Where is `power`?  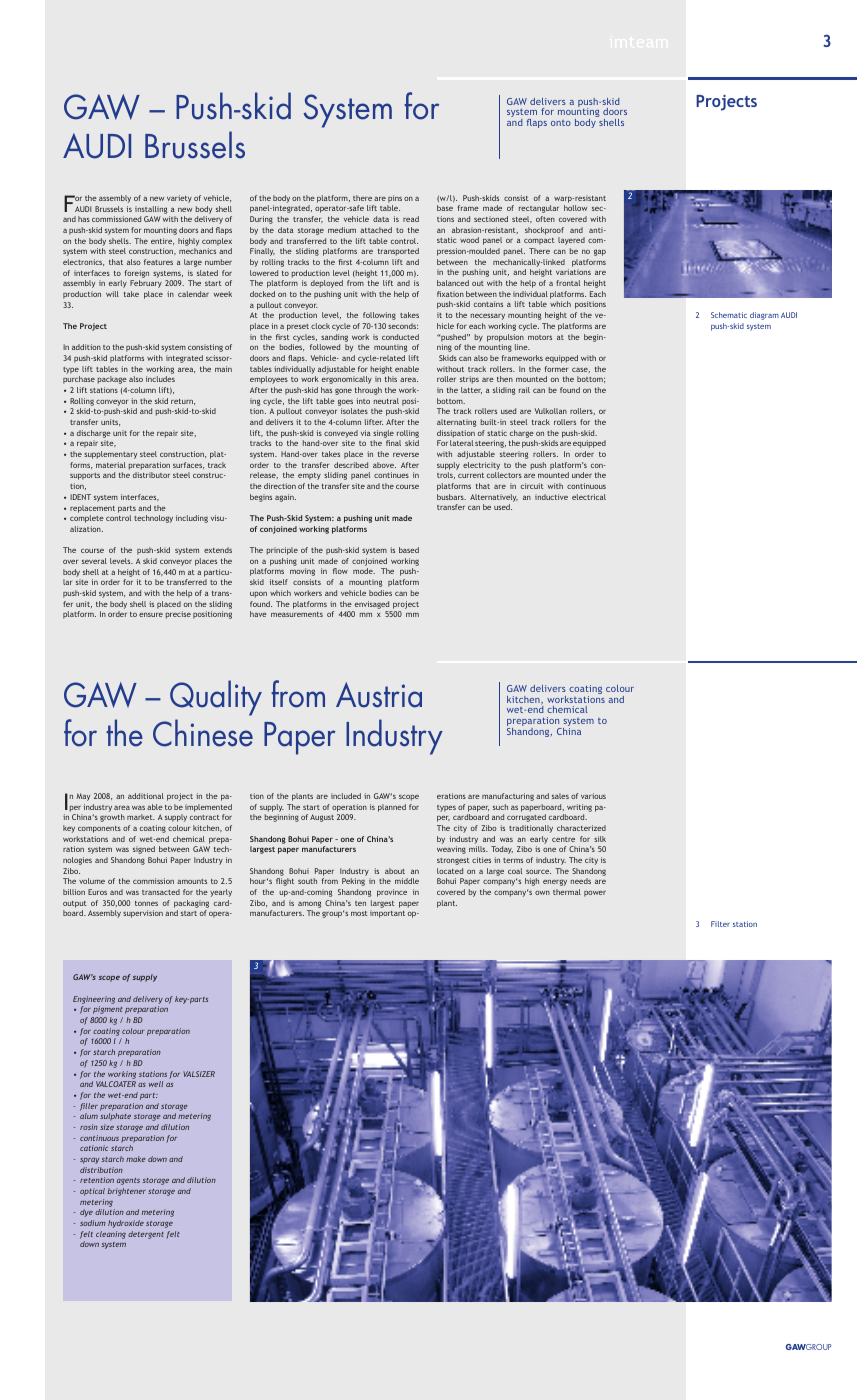 power is located at coordinates (595, 894).
